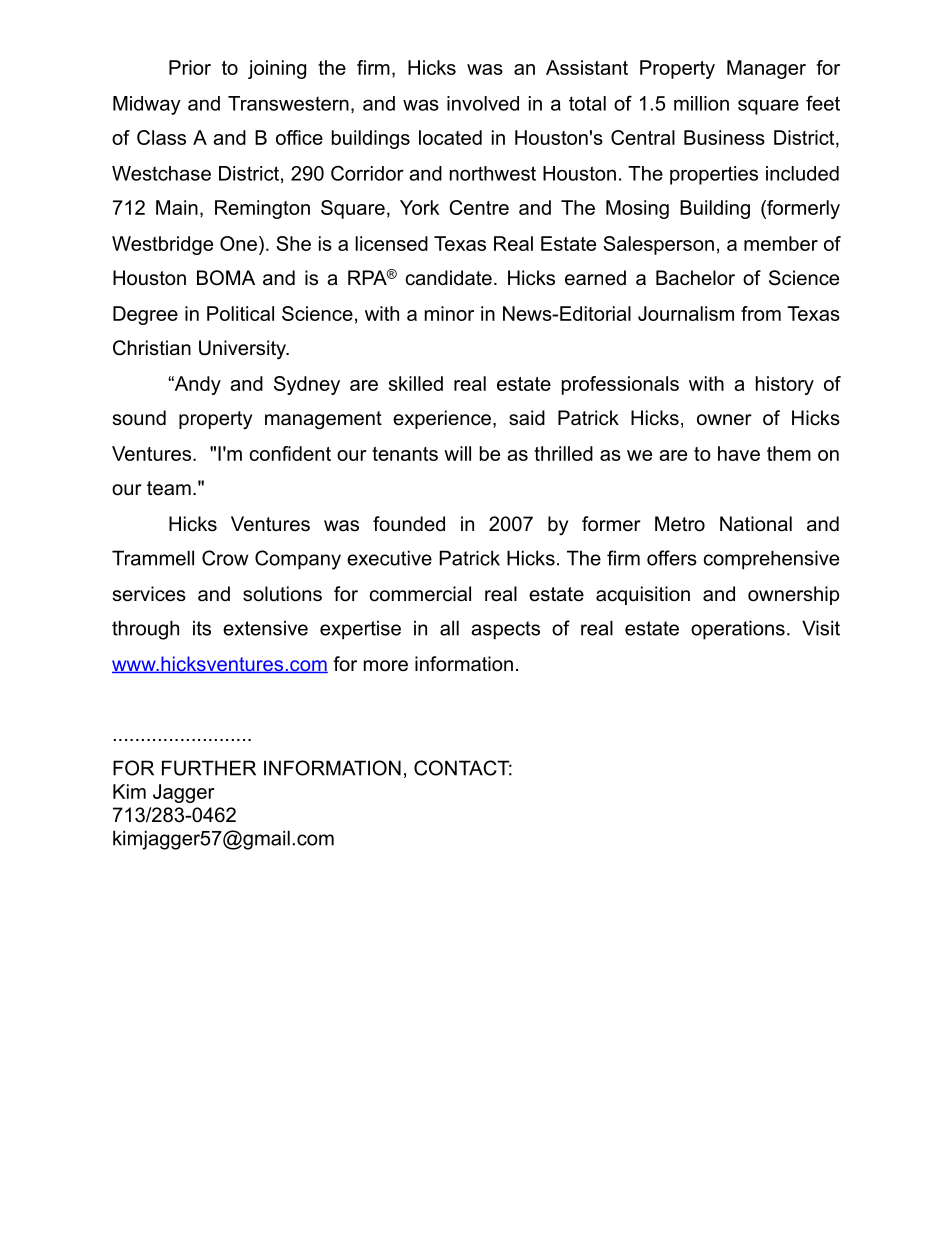  Describe the element at coordinates (386, 666) in the screenshot. I see `more` at that location.
